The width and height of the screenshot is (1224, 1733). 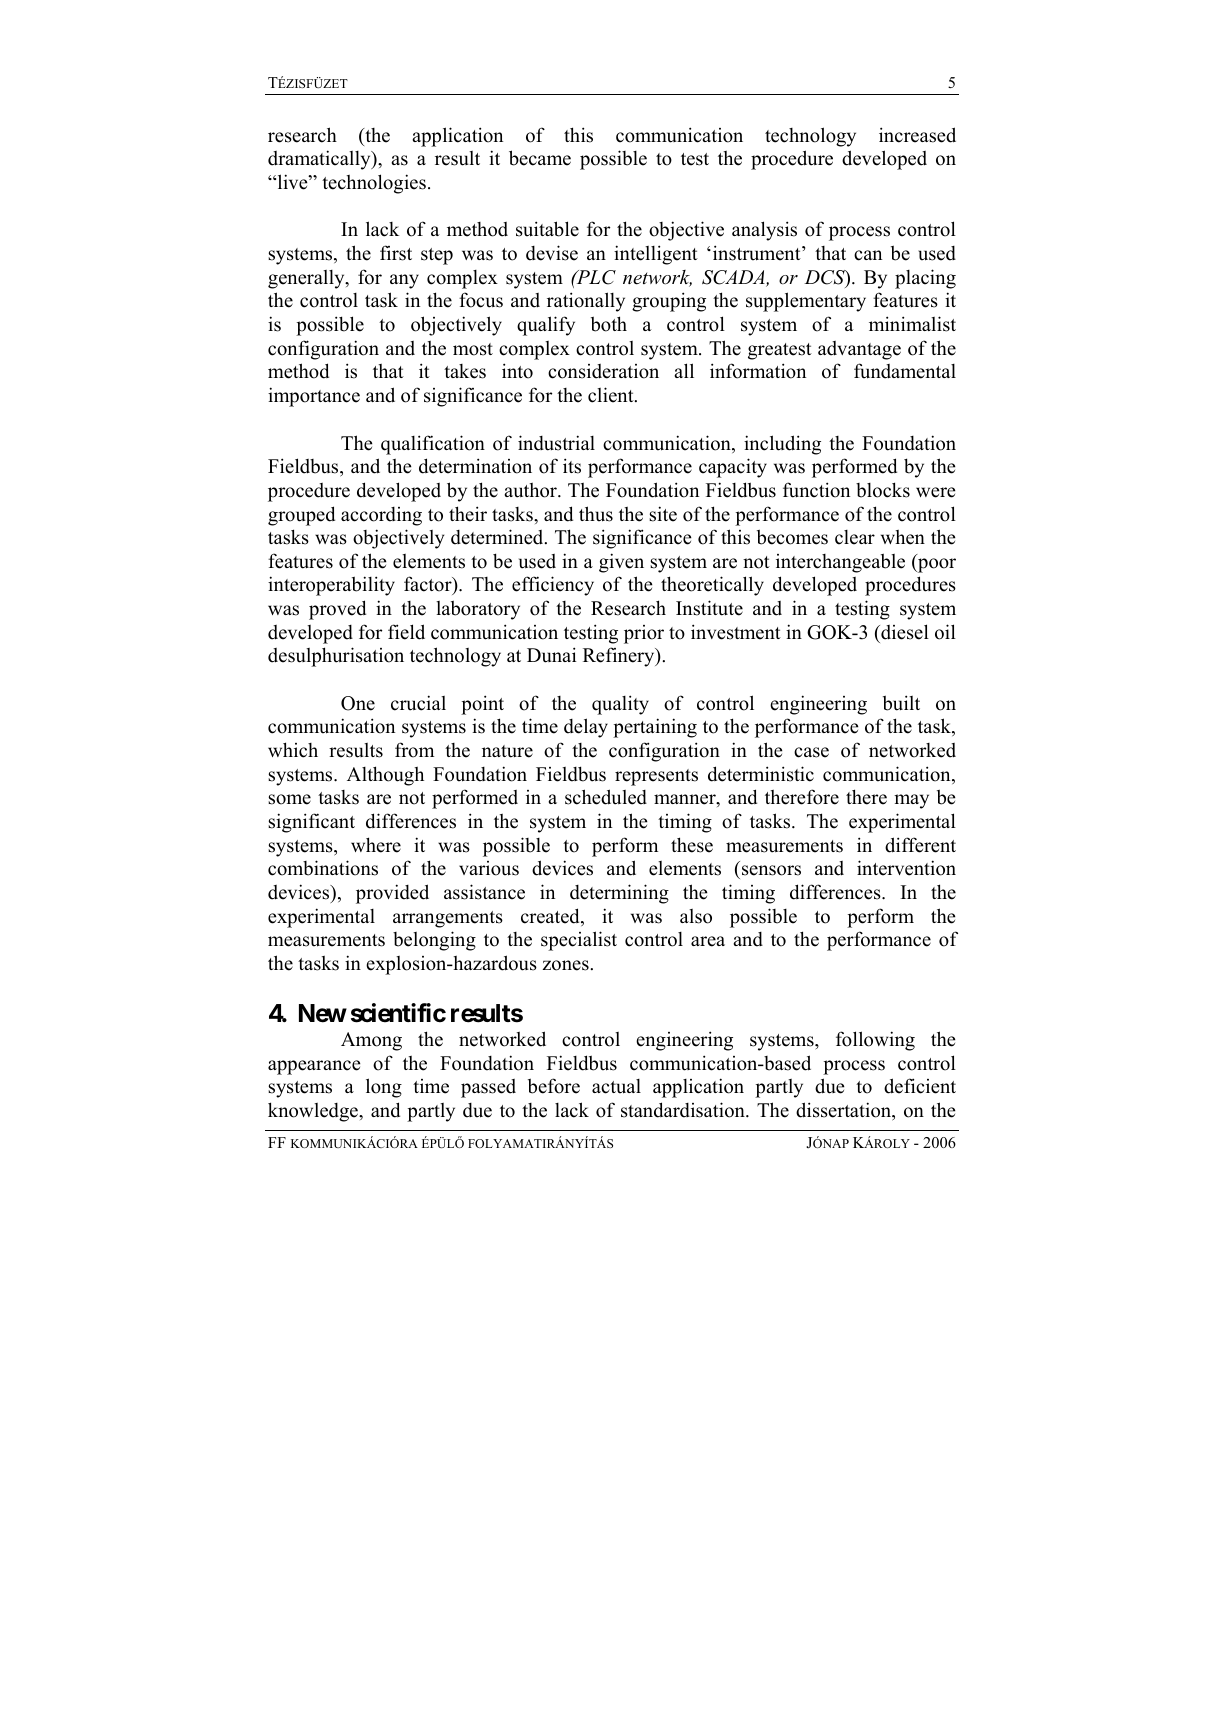 What do you see at coordinates (612, 395) in the screenshot?
I see `client` at bounding box center [612, 395].
